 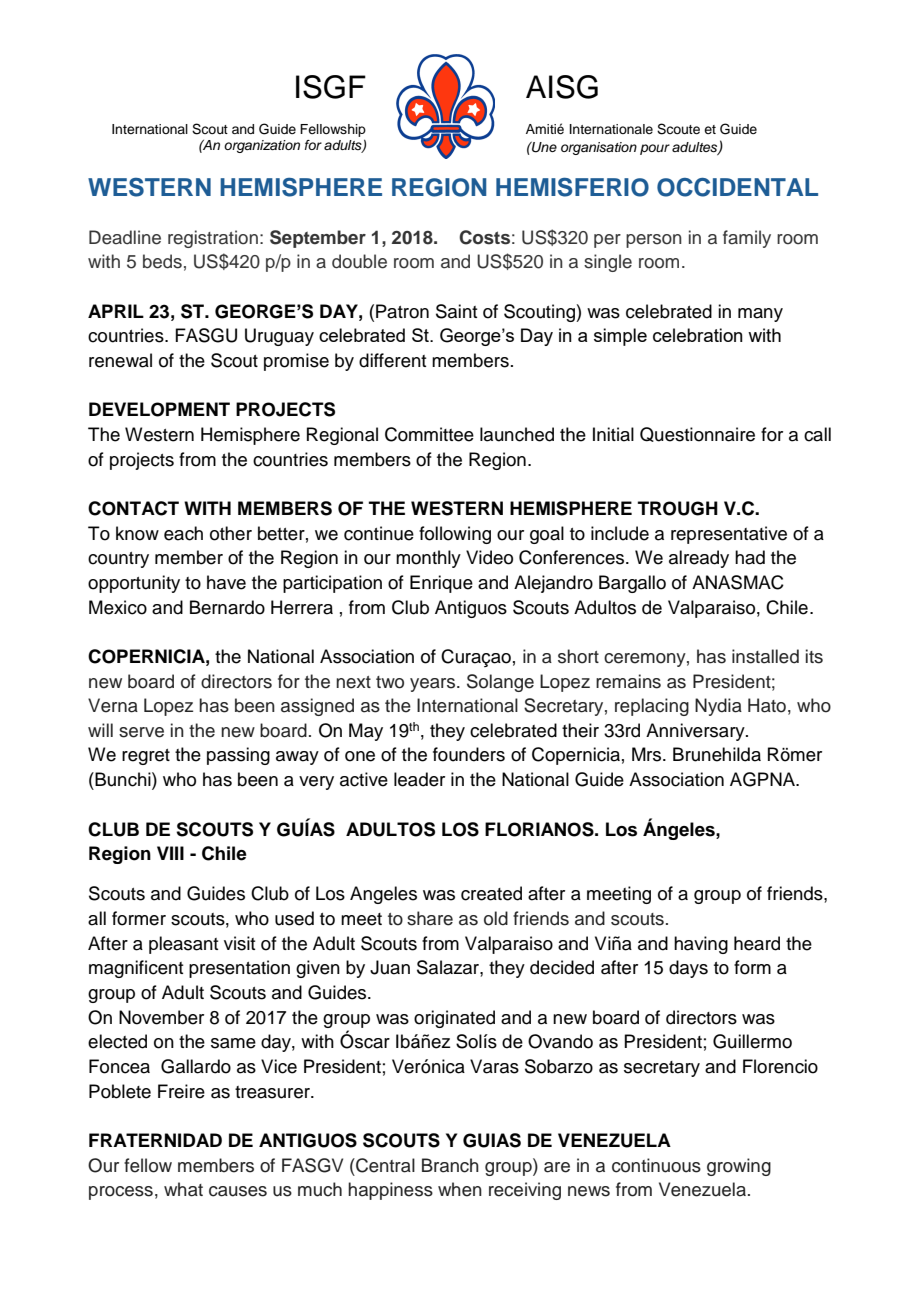 What do you see at coordinates (432, 685) in the screenshot?
I see `years` at bounding box center [432, 685].
